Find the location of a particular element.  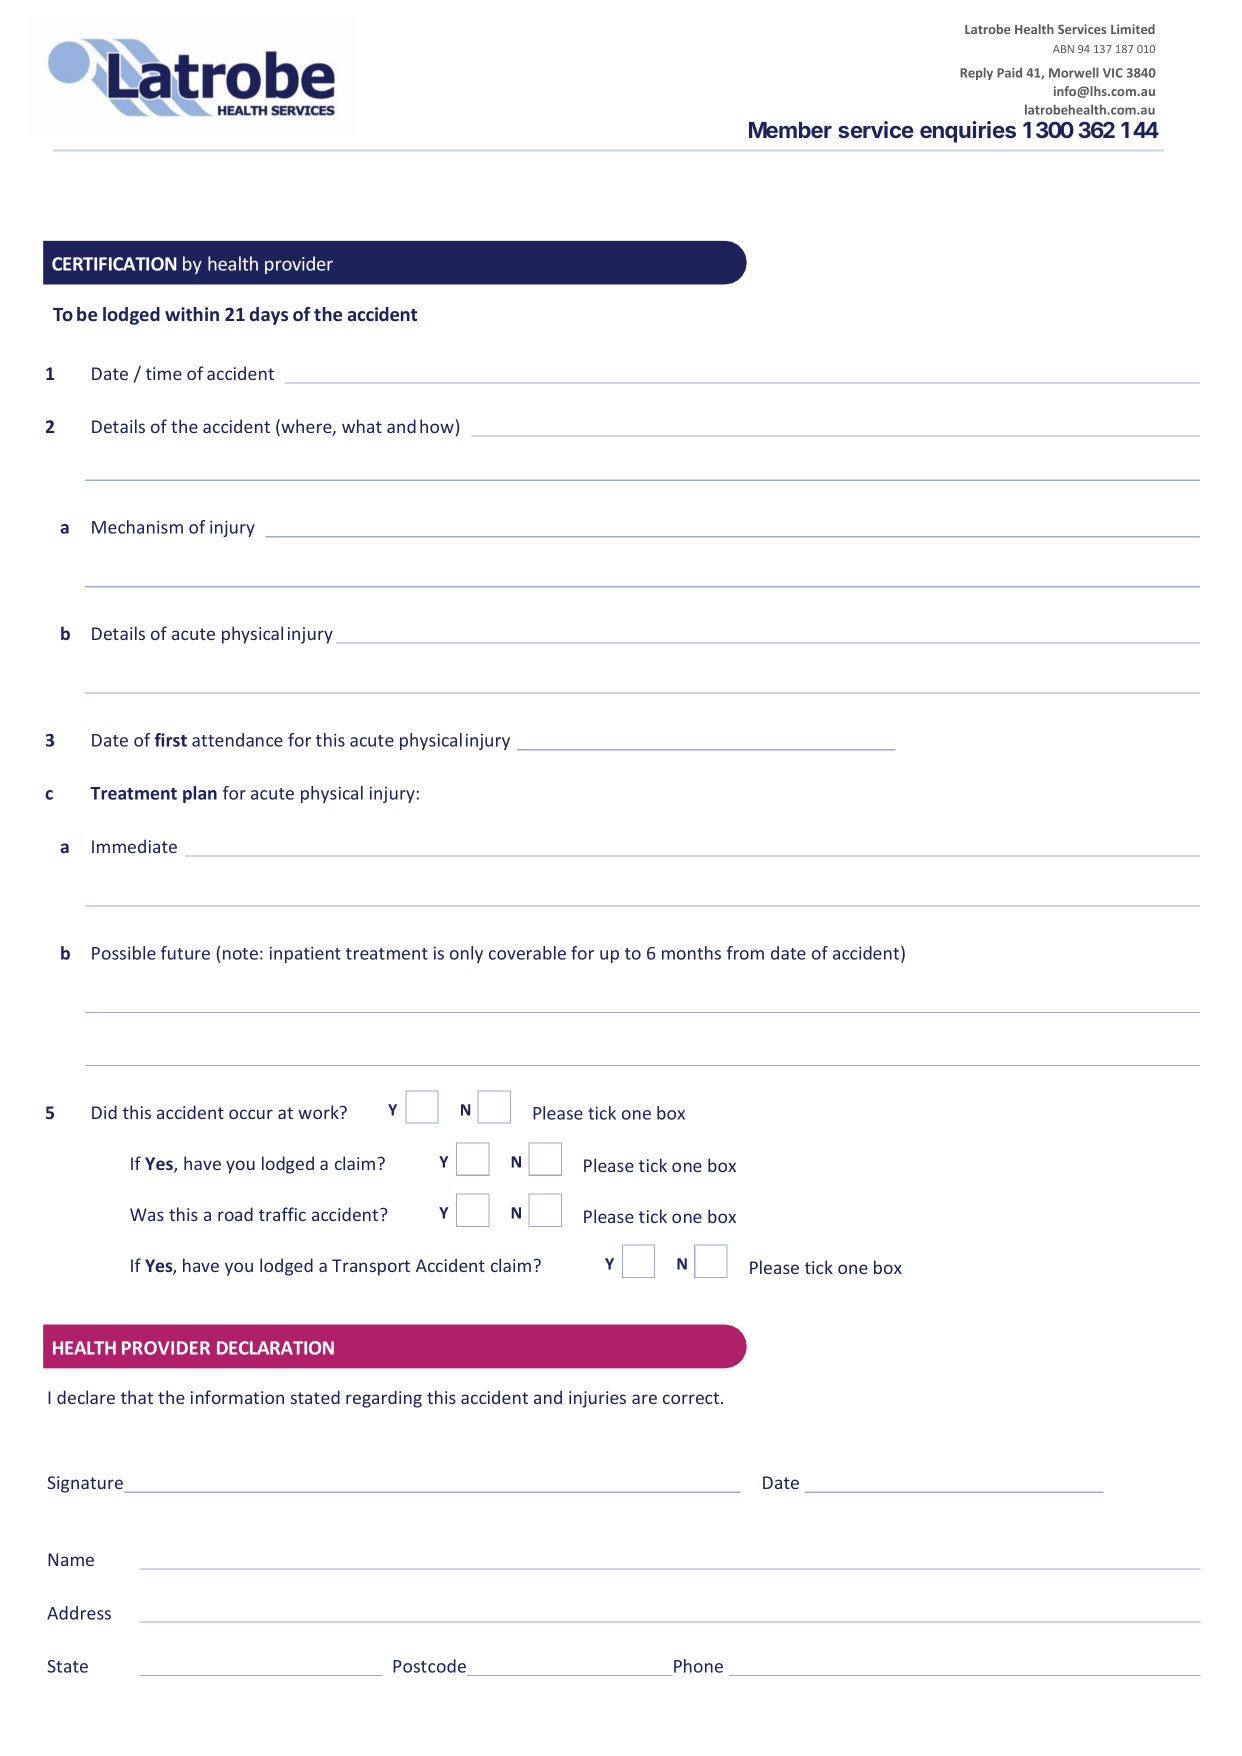

Phone is located at coordinates (698, 1666).
